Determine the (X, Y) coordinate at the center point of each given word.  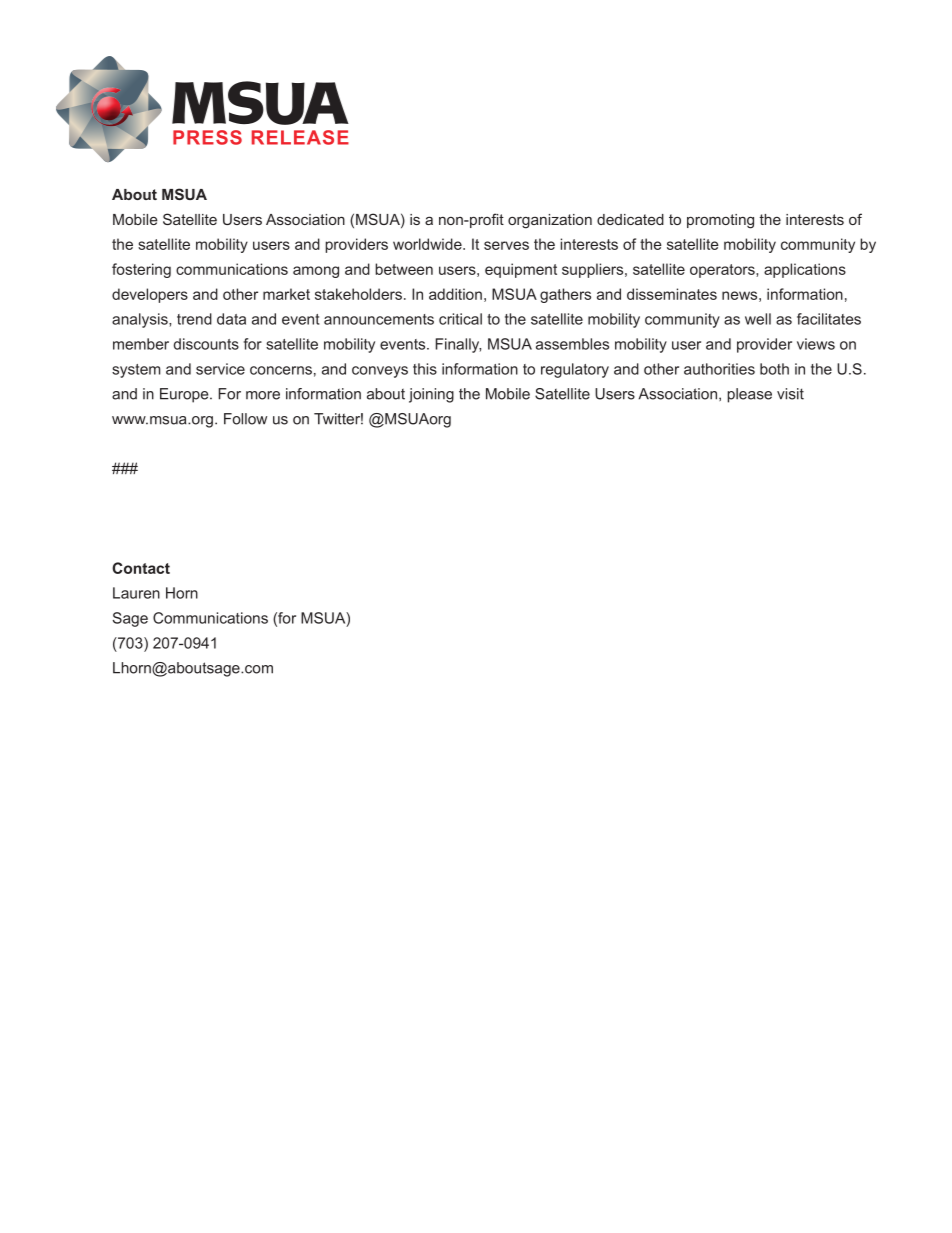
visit (790, 394)
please (749, 395)
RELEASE (300, 137)
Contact (141, 568)
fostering (141, 270)
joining (431, 395)
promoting (720, 221)
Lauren (136, 593)
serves (506, 245)
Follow (245, 419)
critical (460, 319)
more (263, 395)
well (758, 319)
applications (805, 270)
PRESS (207, 137)
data (231, 319)
